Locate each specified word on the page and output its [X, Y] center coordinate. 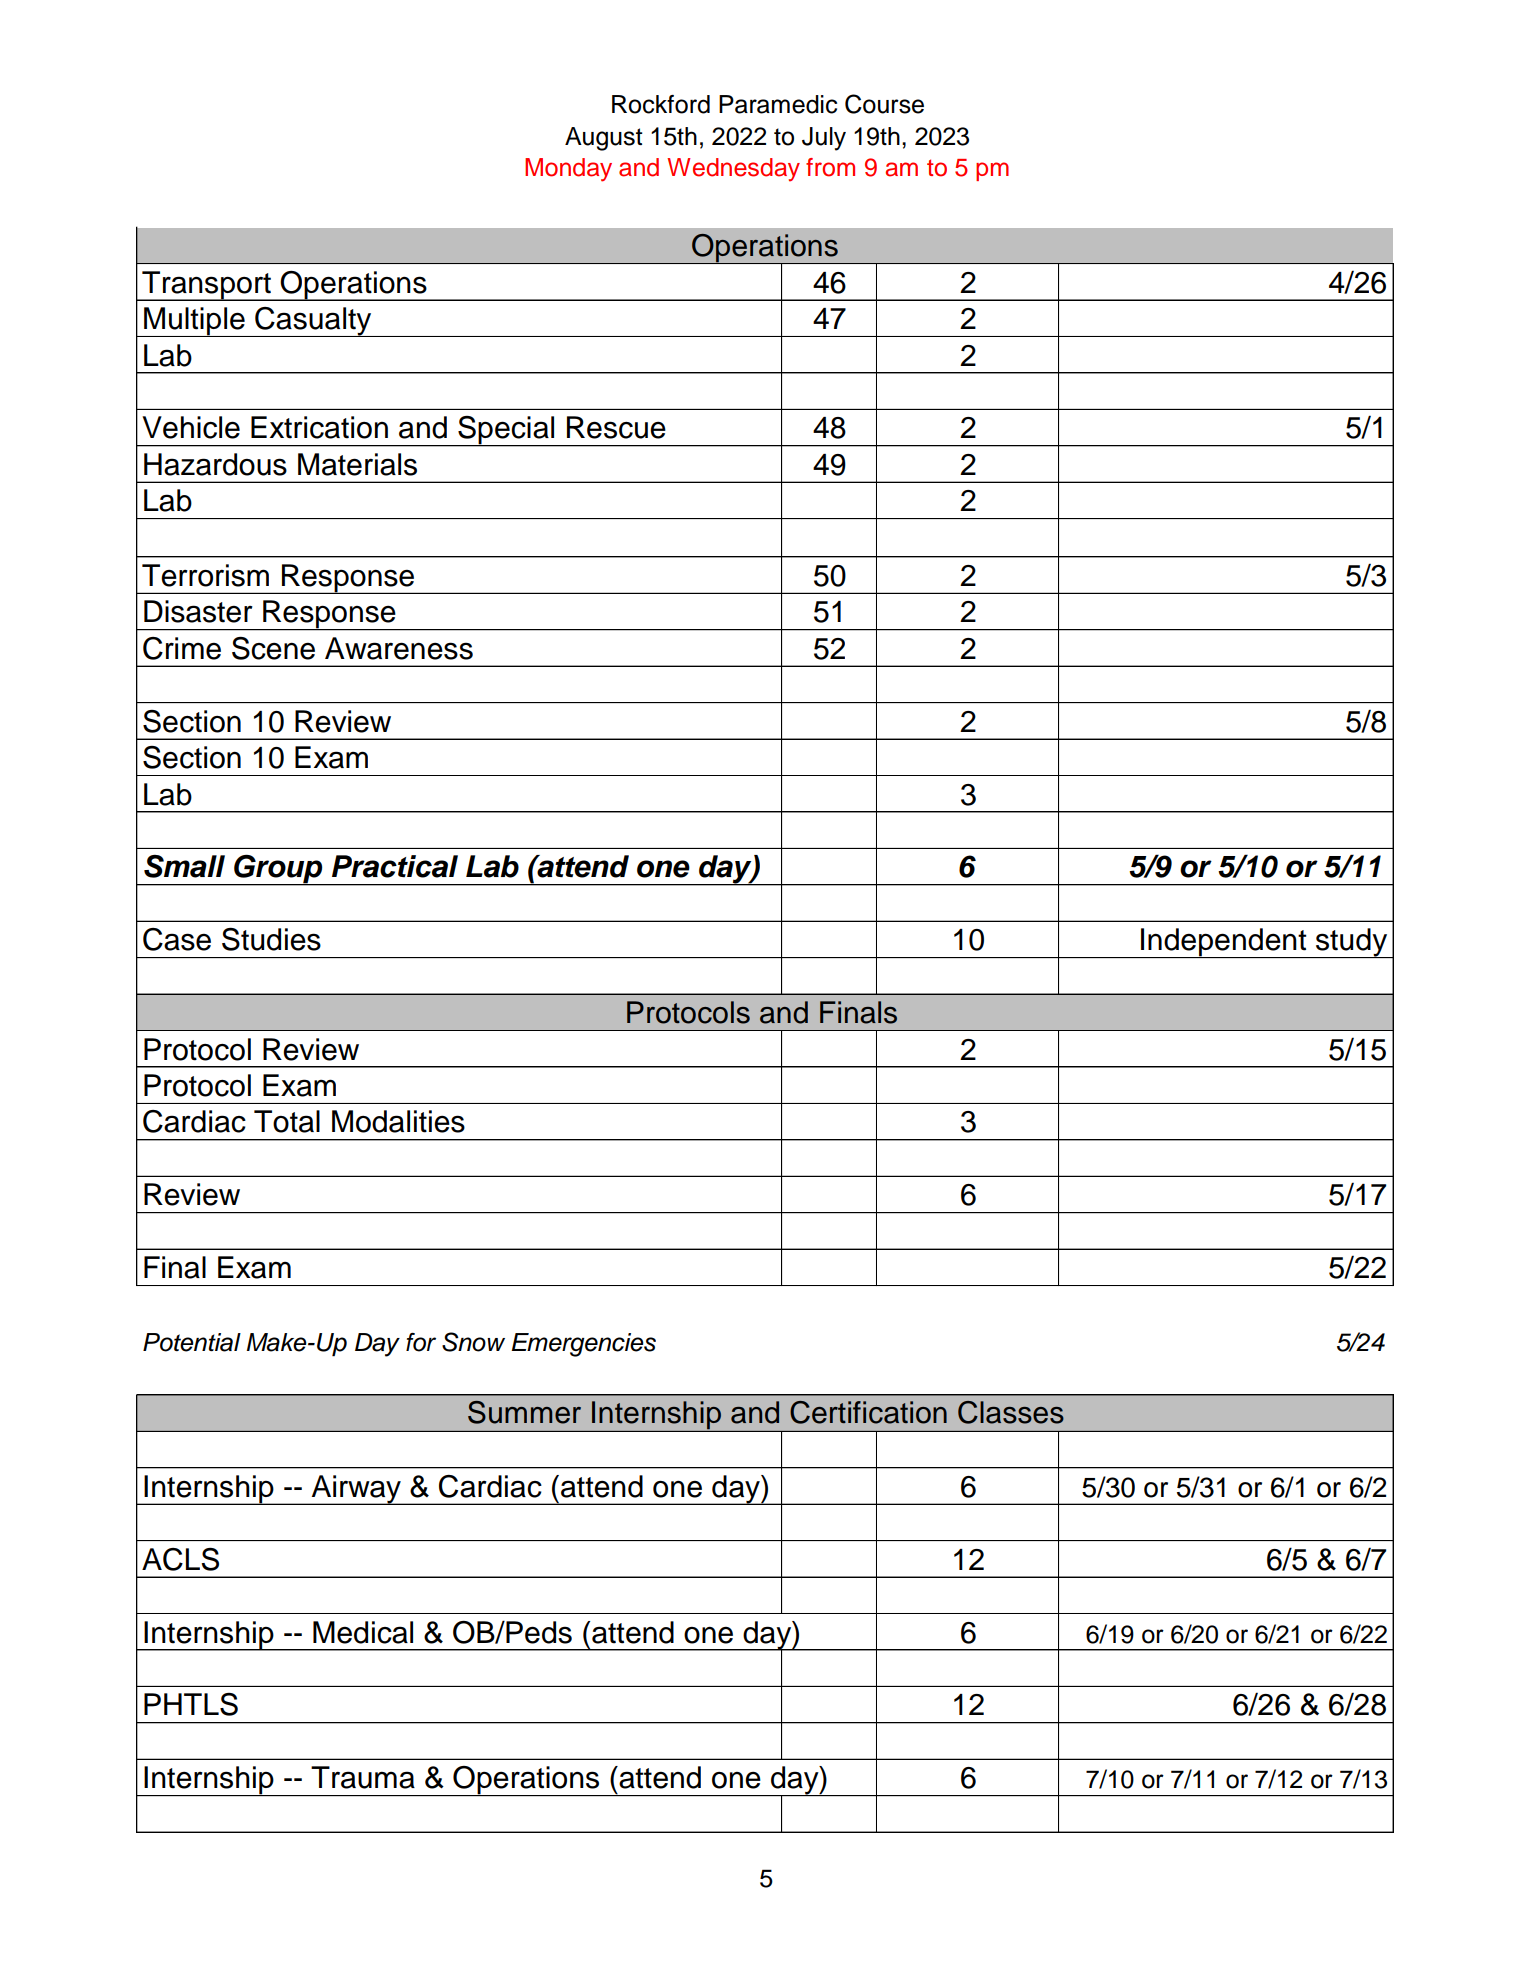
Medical [363, 1632]
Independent [1224, 943]
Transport [206, 286]
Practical [395, 866]
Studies [271, 939]
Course [884, 104]
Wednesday [733, 170]
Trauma [363, 1777]
